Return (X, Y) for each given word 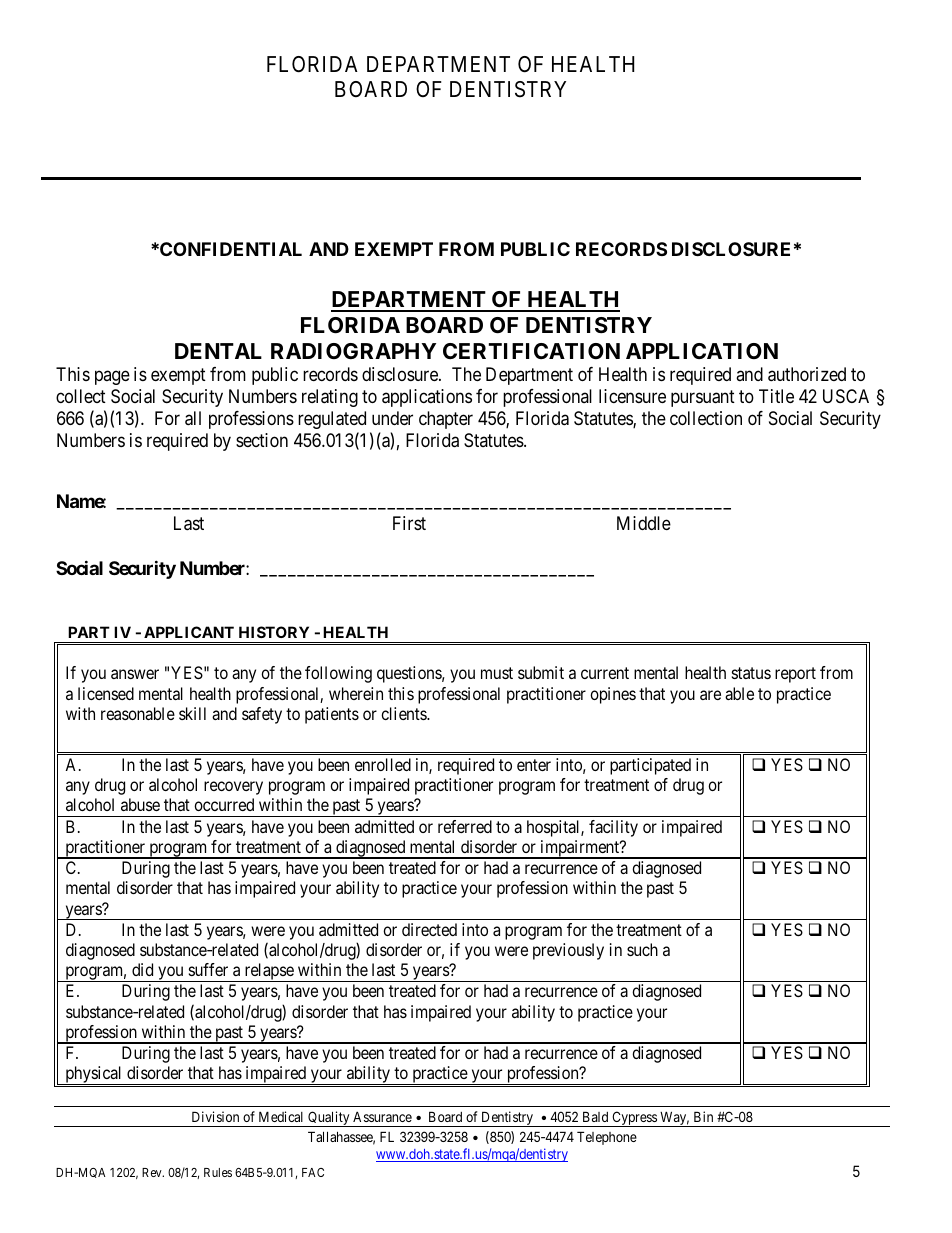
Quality (329, 1119)
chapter (446, 420)
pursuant (703, 398)
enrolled (383, 764)
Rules (218, 1172)
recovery (233, 788)
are (710, 695)
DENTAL (218, 351)
